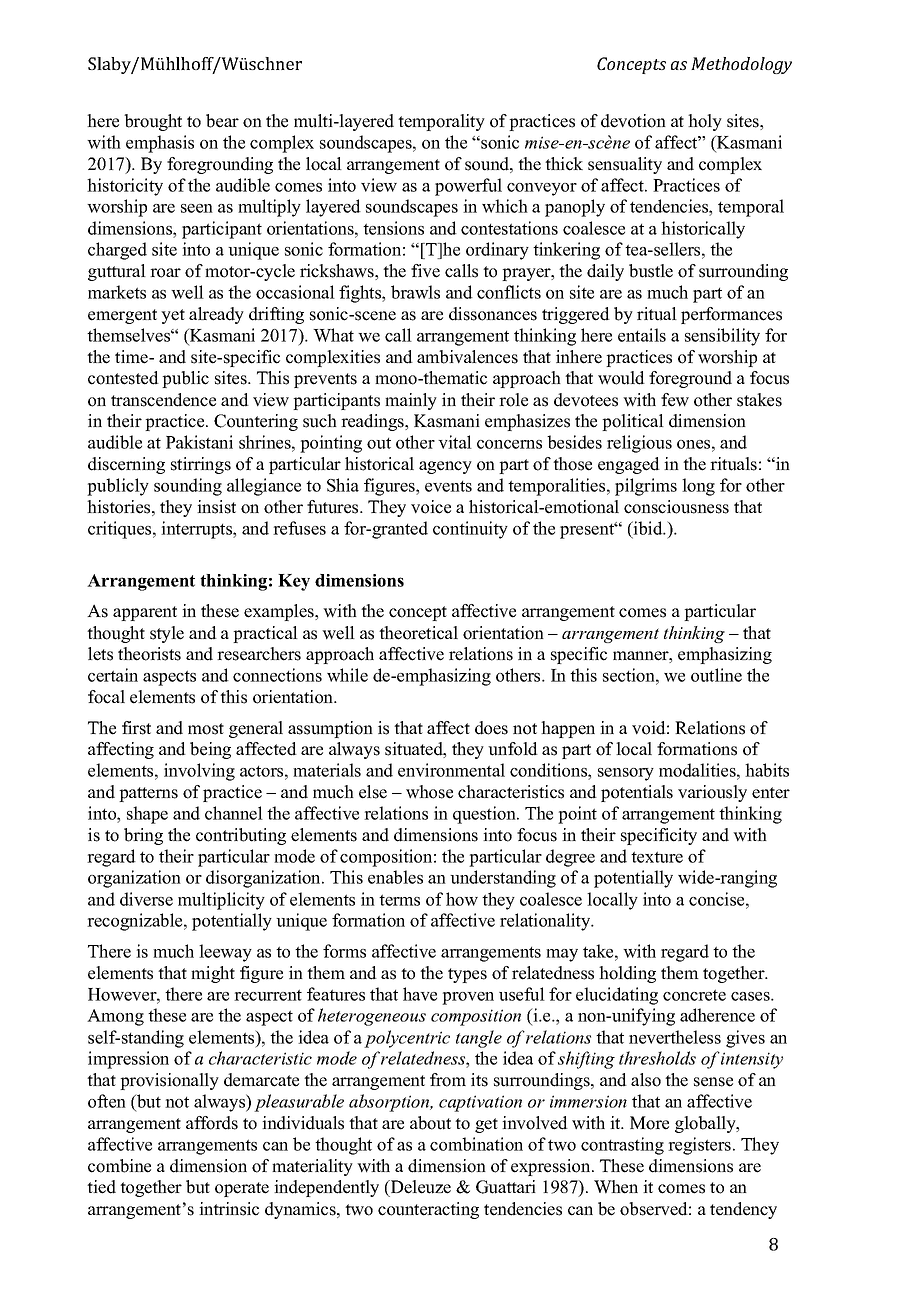 The height and width of the document is (1308, 924). I want to click on long, so click(698, 487).
